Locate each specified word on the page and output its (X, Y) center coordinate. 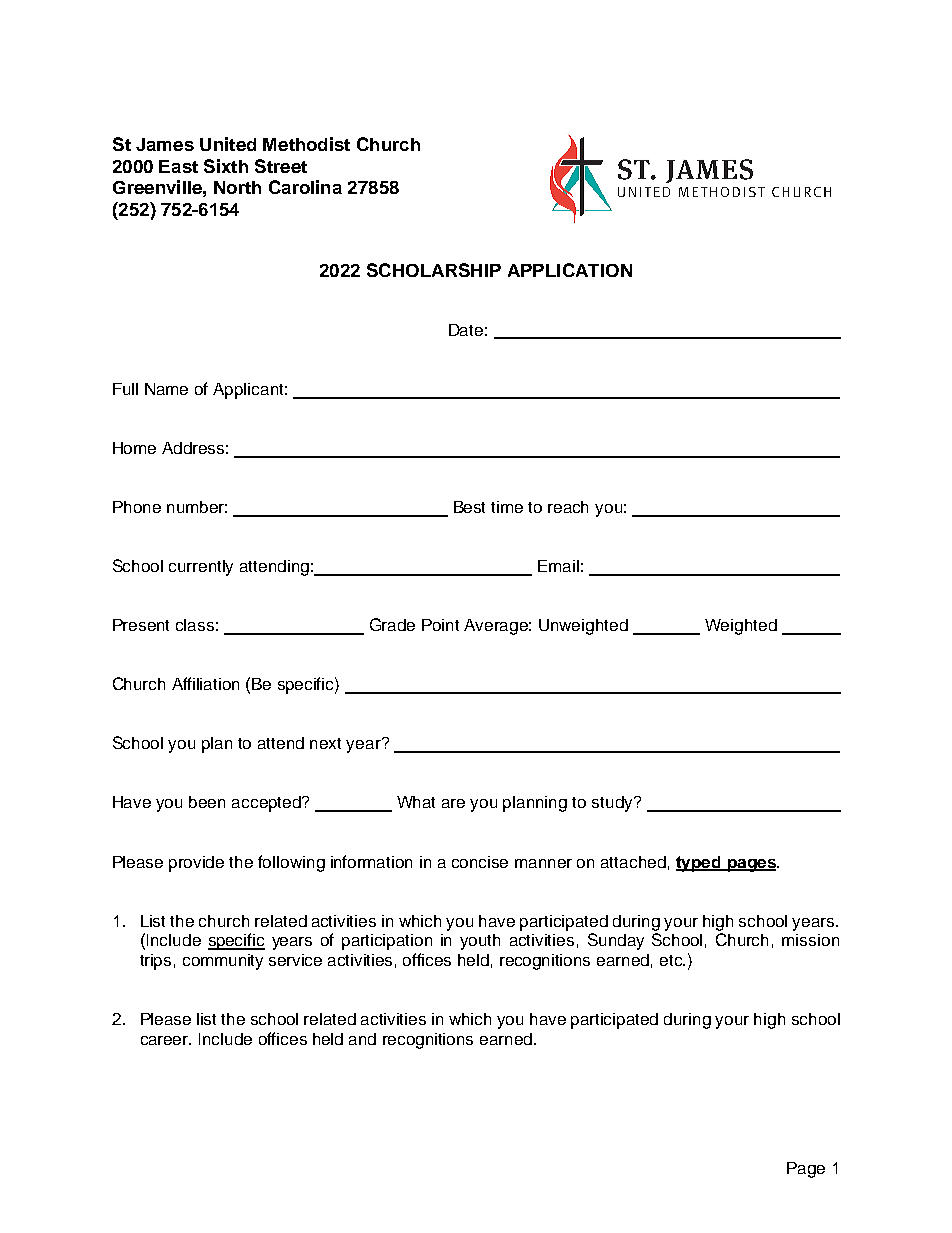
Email (558, 566)
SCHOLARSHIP (434, 270)
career (166, 1040)
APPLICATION (570, 270)
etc (672, 960)
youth (480, 942)
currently (201, 568)
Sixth (226, 166)
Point (440, 625)
